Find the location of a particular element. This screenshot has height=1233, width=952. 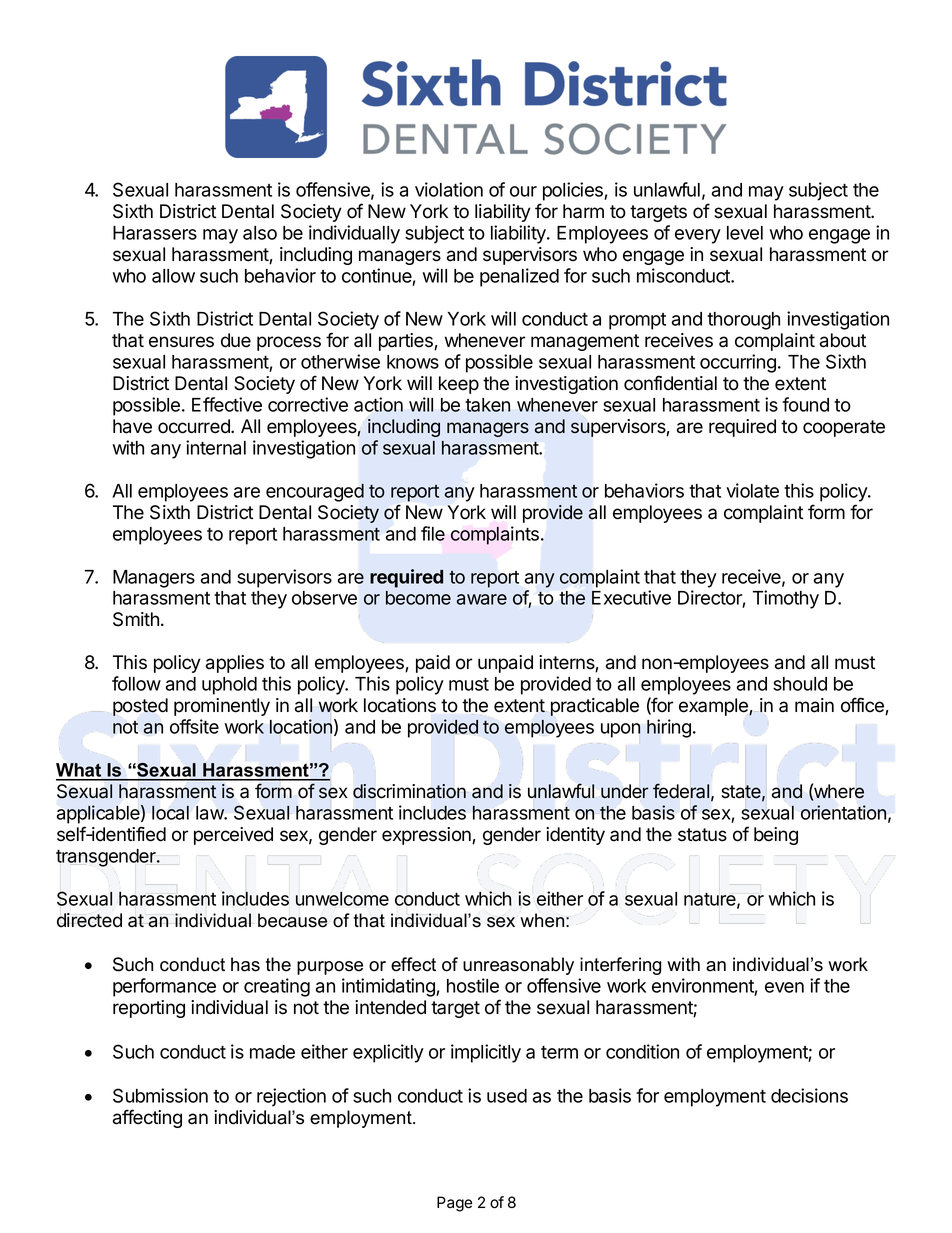

level is located at coordinates (745, 233).
